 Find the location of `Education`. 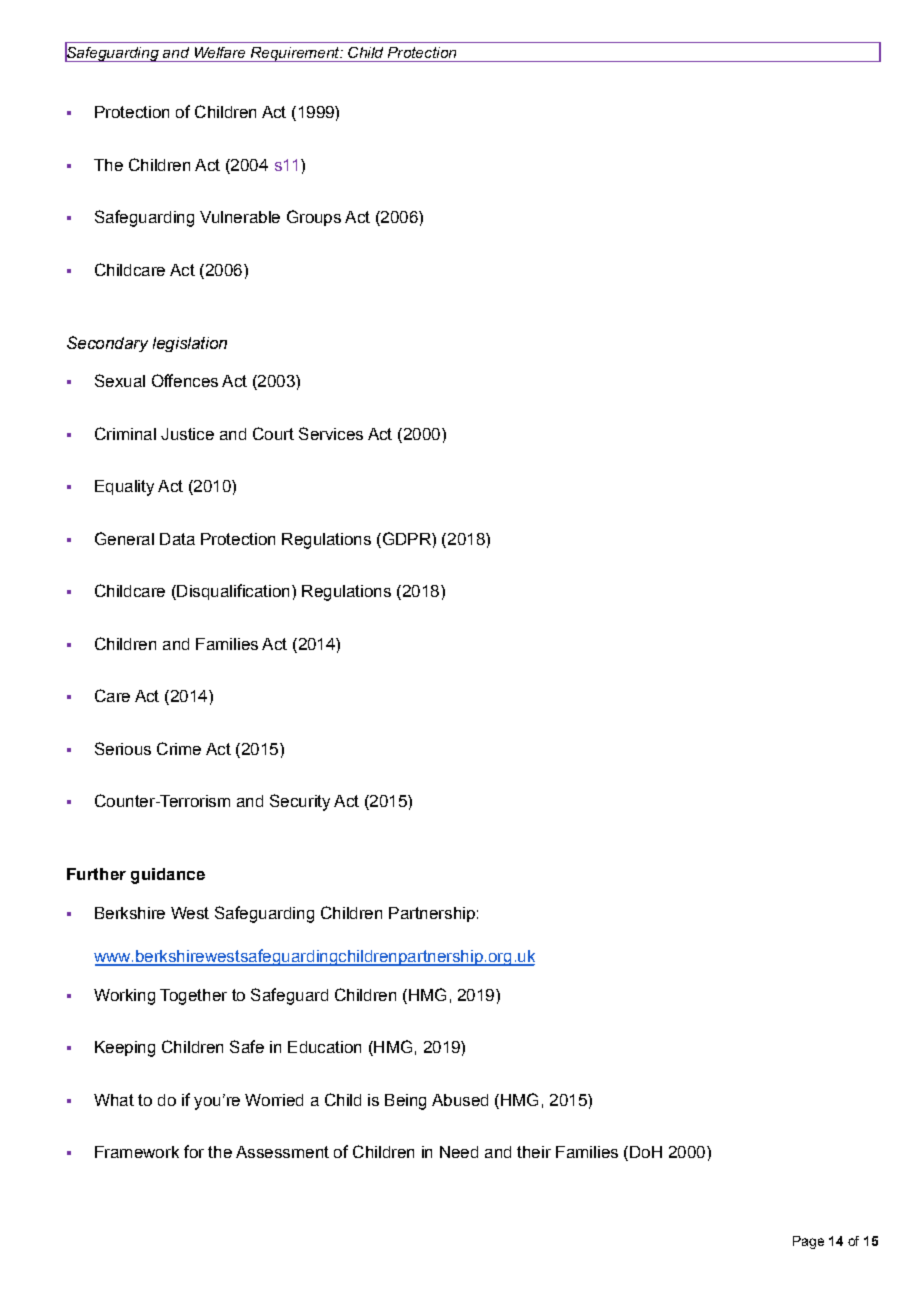

Education is located at coordinates (324, 1047).
